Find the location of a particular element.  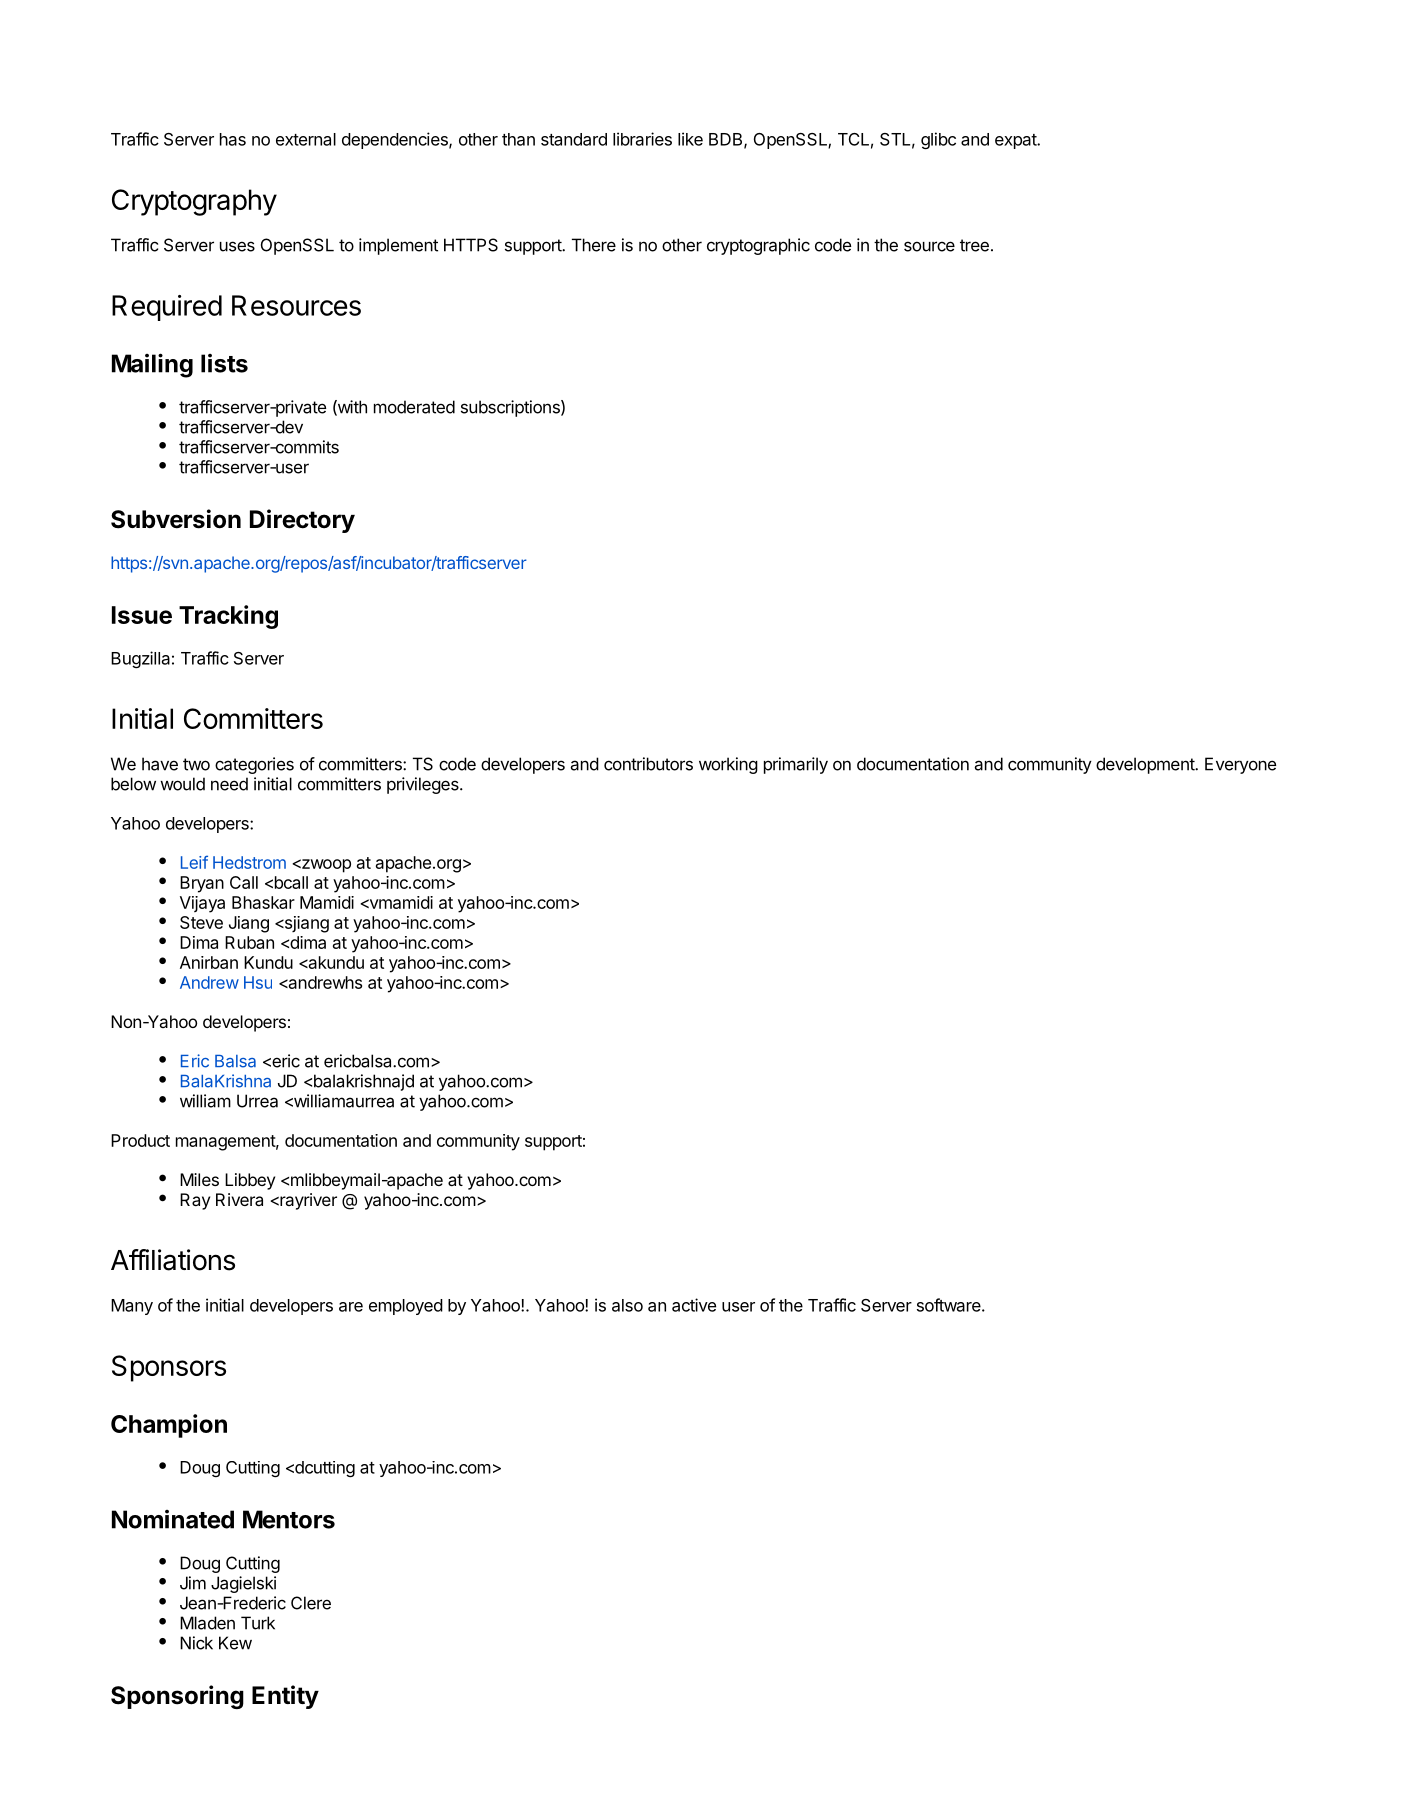

working is located at coordinates (728, 765).
